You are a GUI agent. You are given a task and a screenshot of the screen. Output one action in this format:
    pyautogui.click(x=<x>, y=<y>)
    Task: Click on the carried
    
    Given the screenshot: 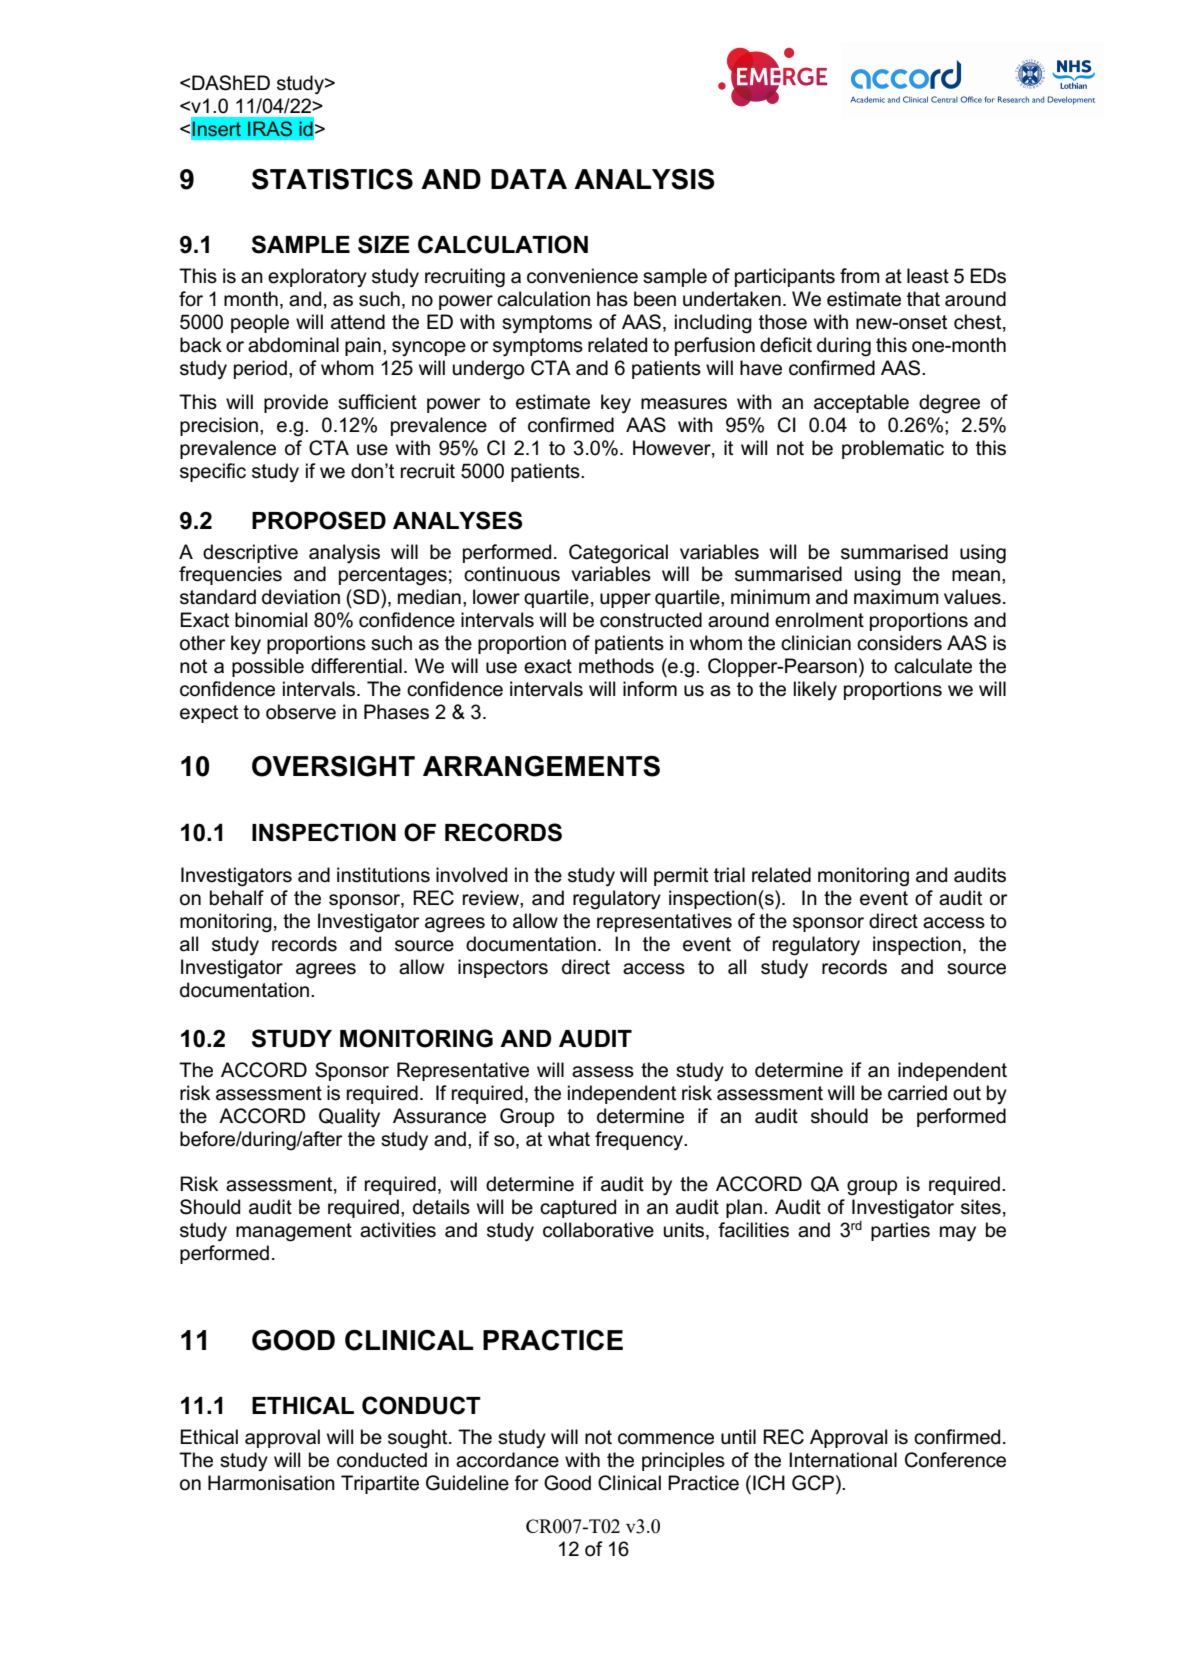 What is the action you would take?
    pyautogui.click(x=917, y=1093)
